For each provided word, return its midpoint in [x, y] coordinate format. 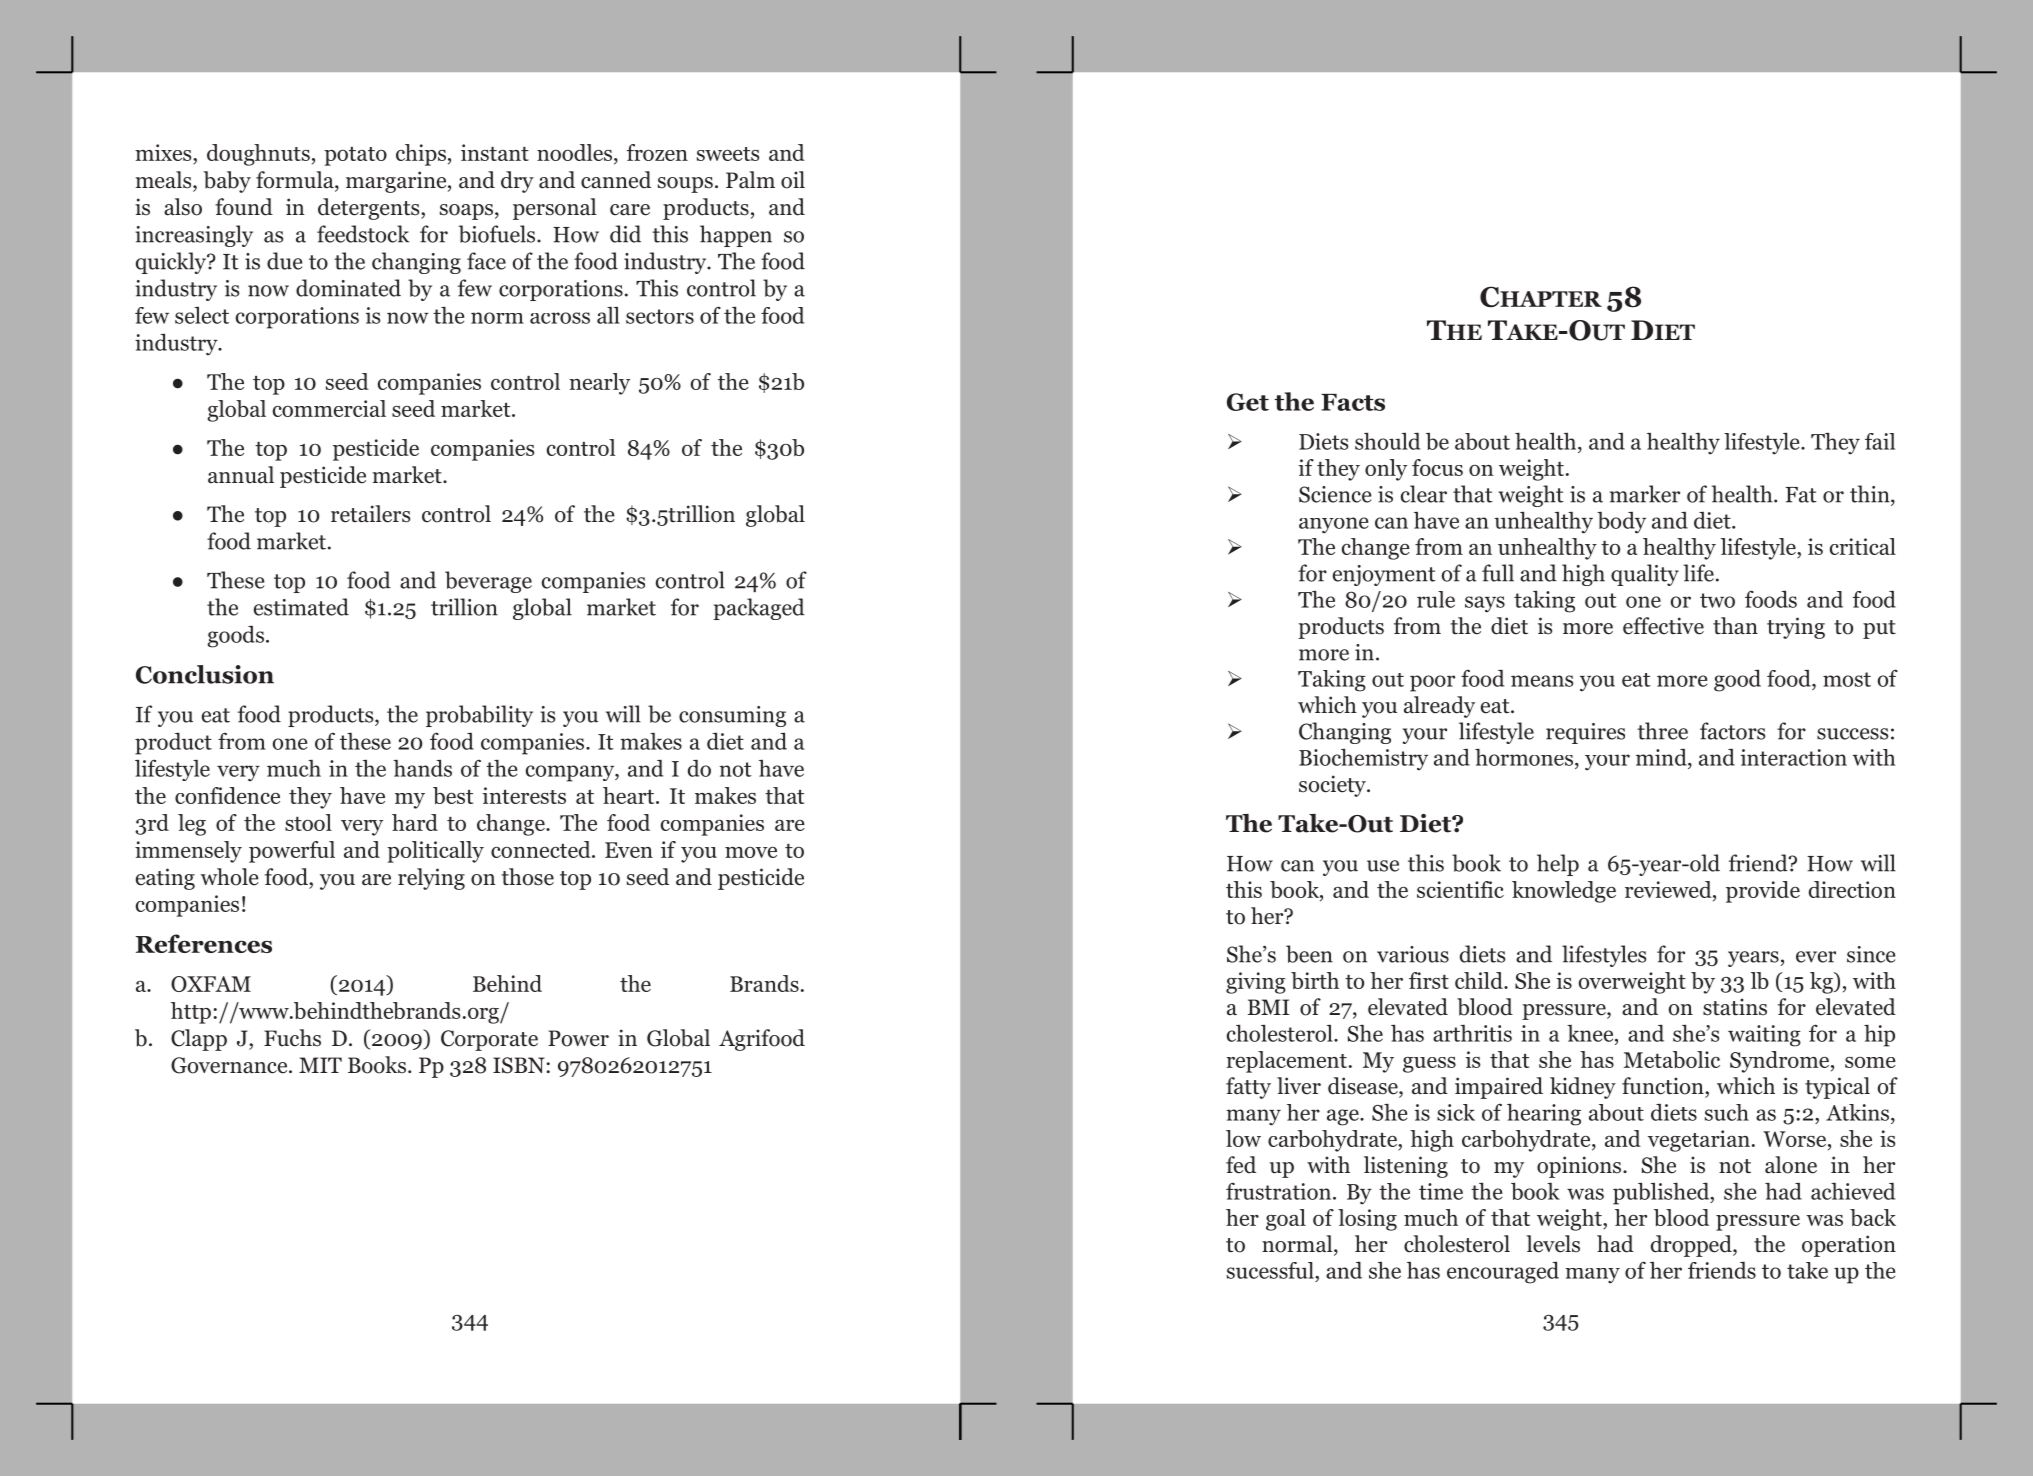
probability [479, 716]
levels [1553, 1244]
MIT [320, 1065]
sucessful [1271, 1270]
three [1662, 731]
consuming [732, 716]
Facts [1353, 402]
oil [793, 180]
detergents [370, 209]
